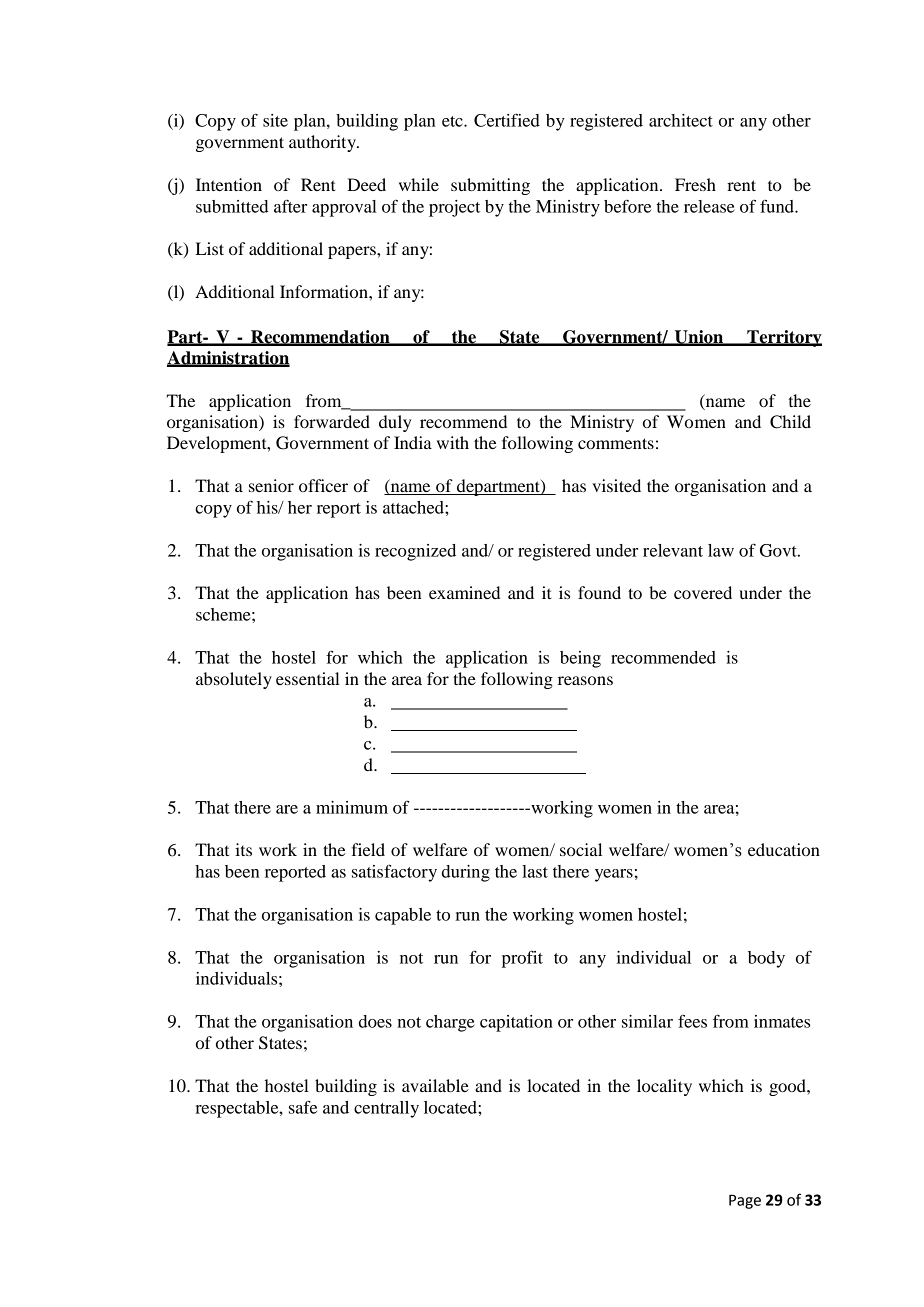  I want to click on Page, so click(745, 1201).
